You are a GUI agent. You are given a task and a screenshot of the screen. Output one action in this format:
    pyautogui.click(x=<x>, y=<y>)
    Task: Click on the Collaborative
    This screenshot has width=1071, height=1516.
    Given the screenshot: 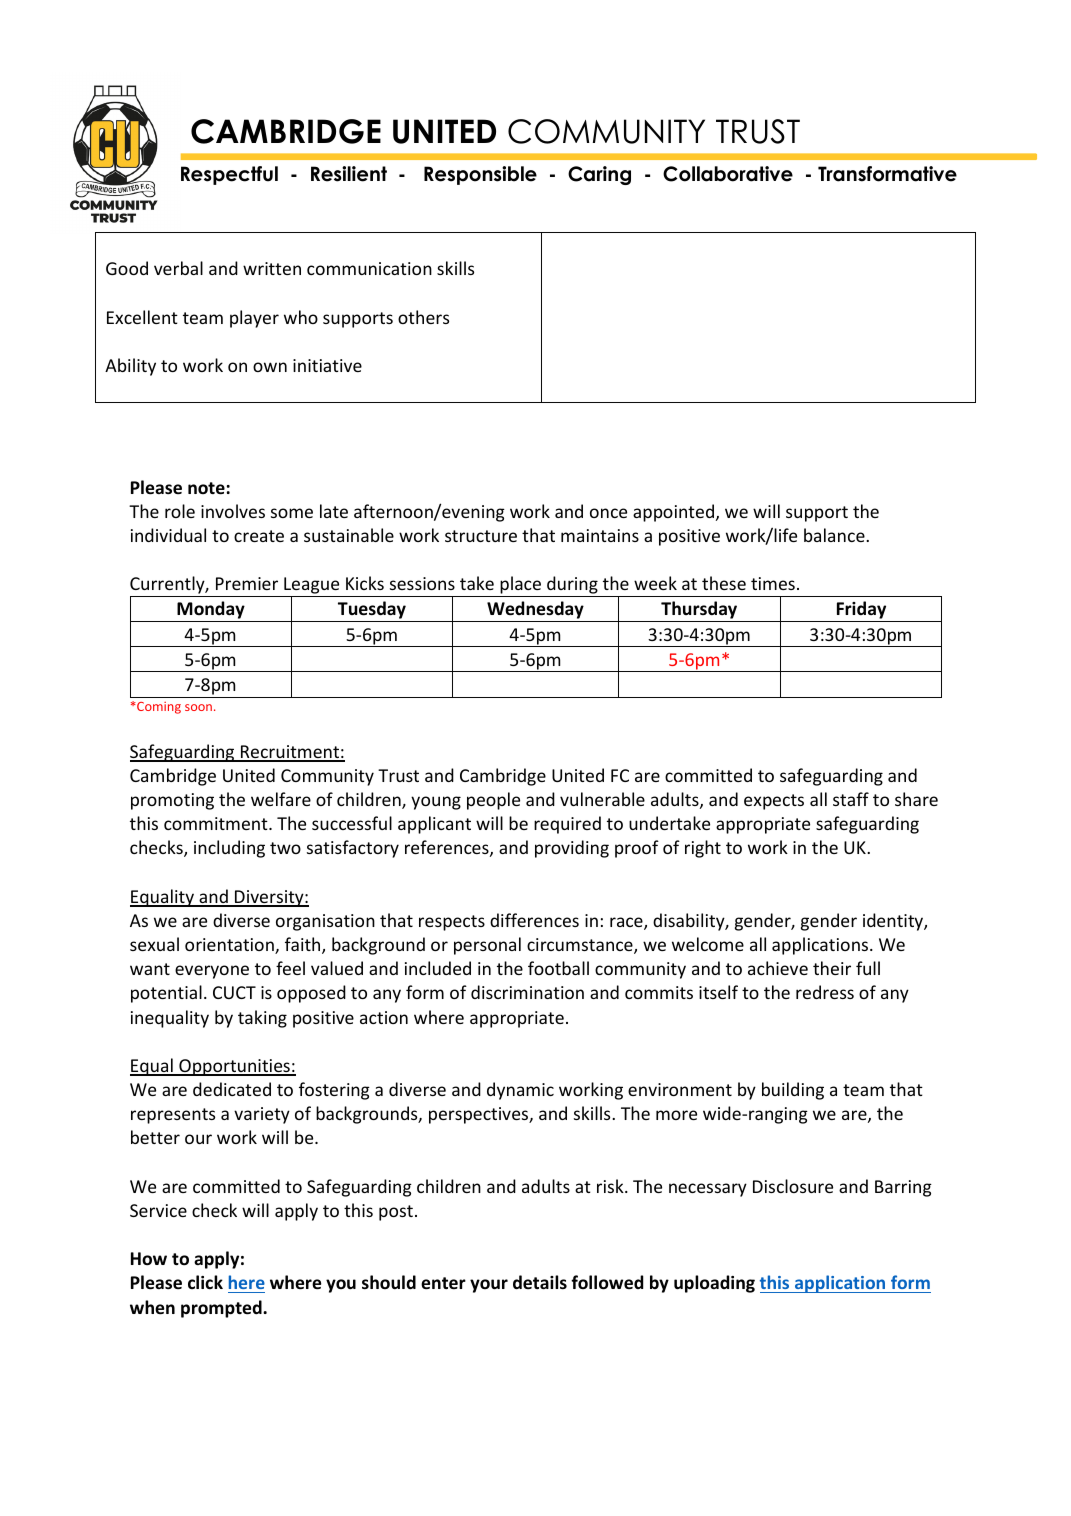 What is the action you would take?
    pyautogui.click(x=728, y=174)
